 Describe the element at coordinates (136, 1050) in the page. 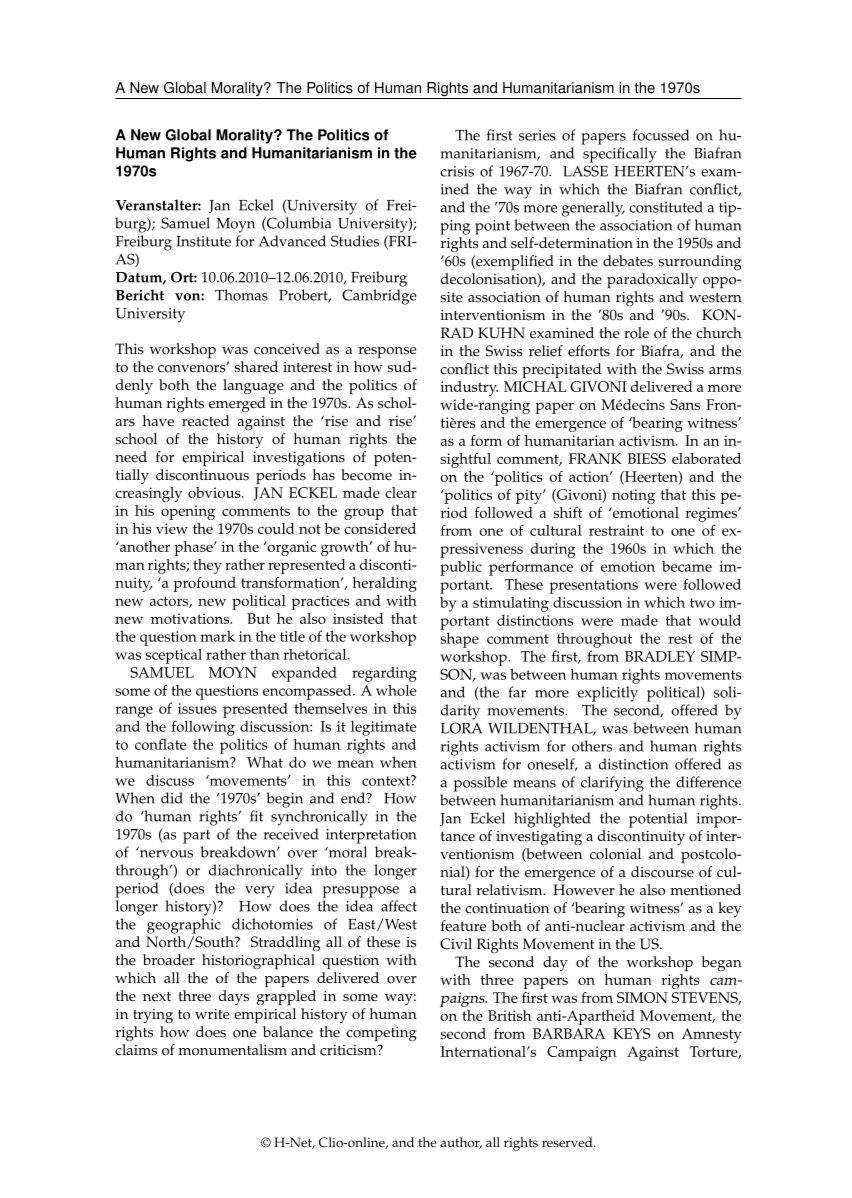

I see `claims` at that location.
